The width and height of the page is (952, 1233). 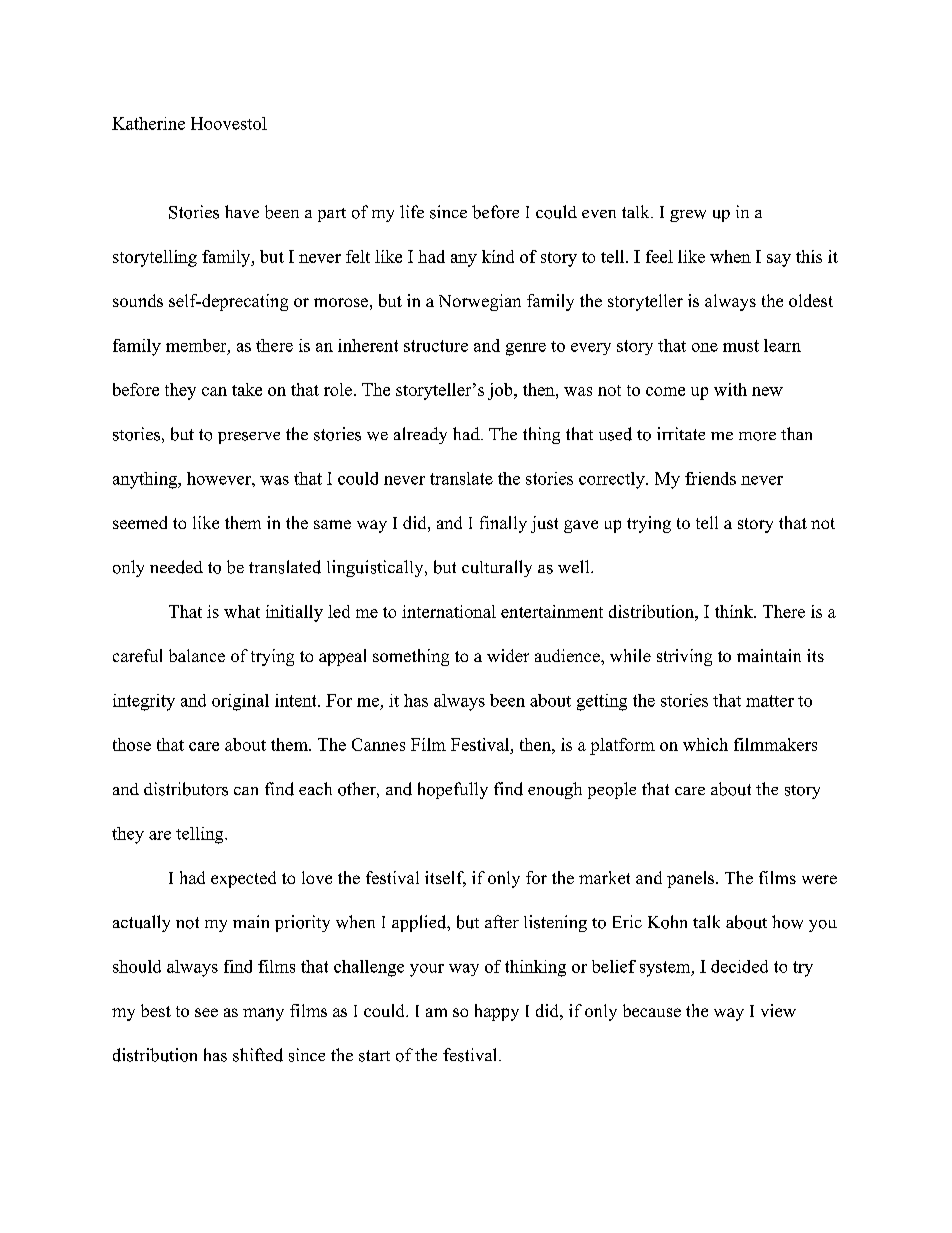 What do you see at coordinates (453, 790) in the page?
I see `hopefully` at bounding box center [453, 790].
